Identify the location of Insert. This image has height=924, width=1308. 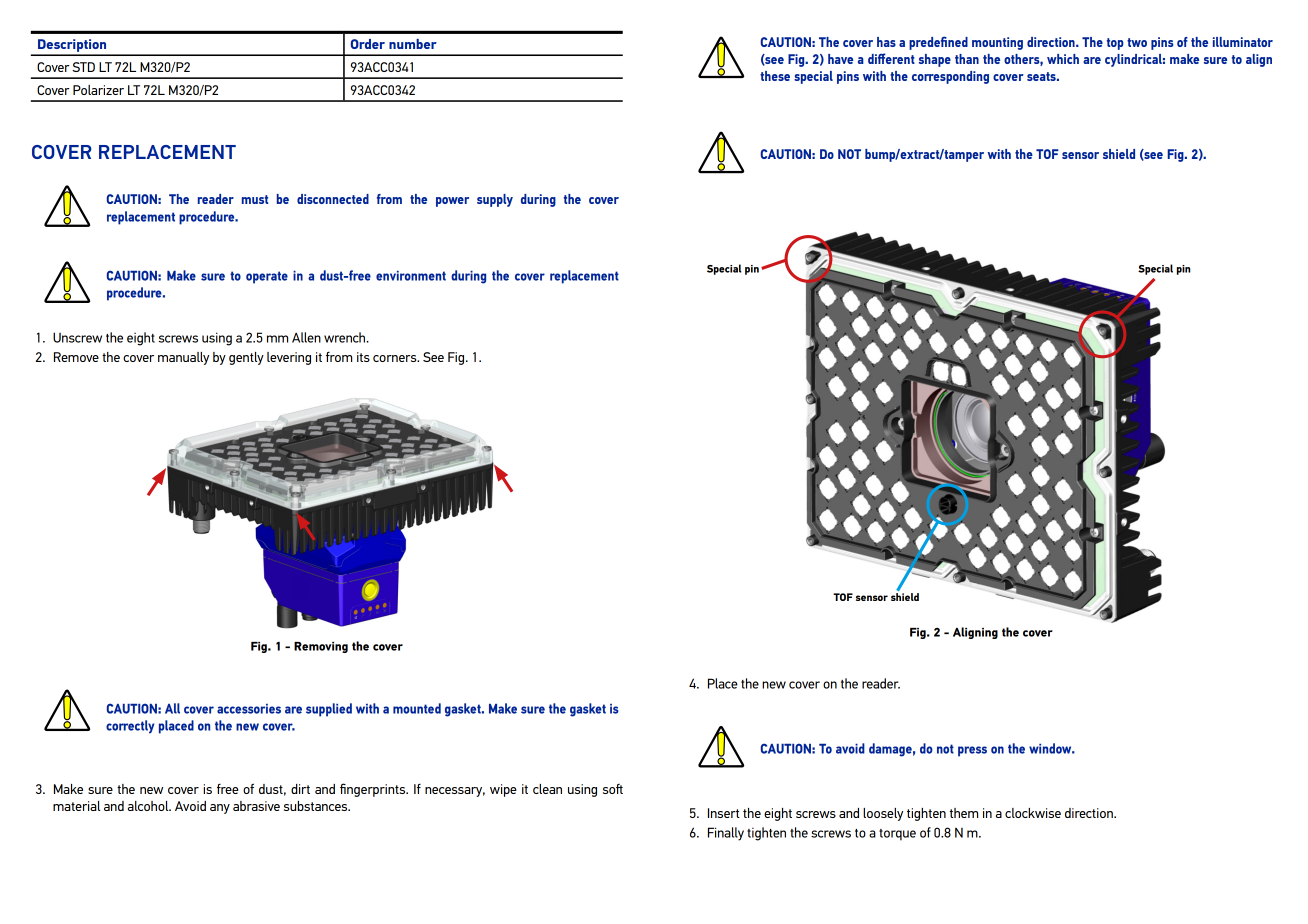
(724, 813).
